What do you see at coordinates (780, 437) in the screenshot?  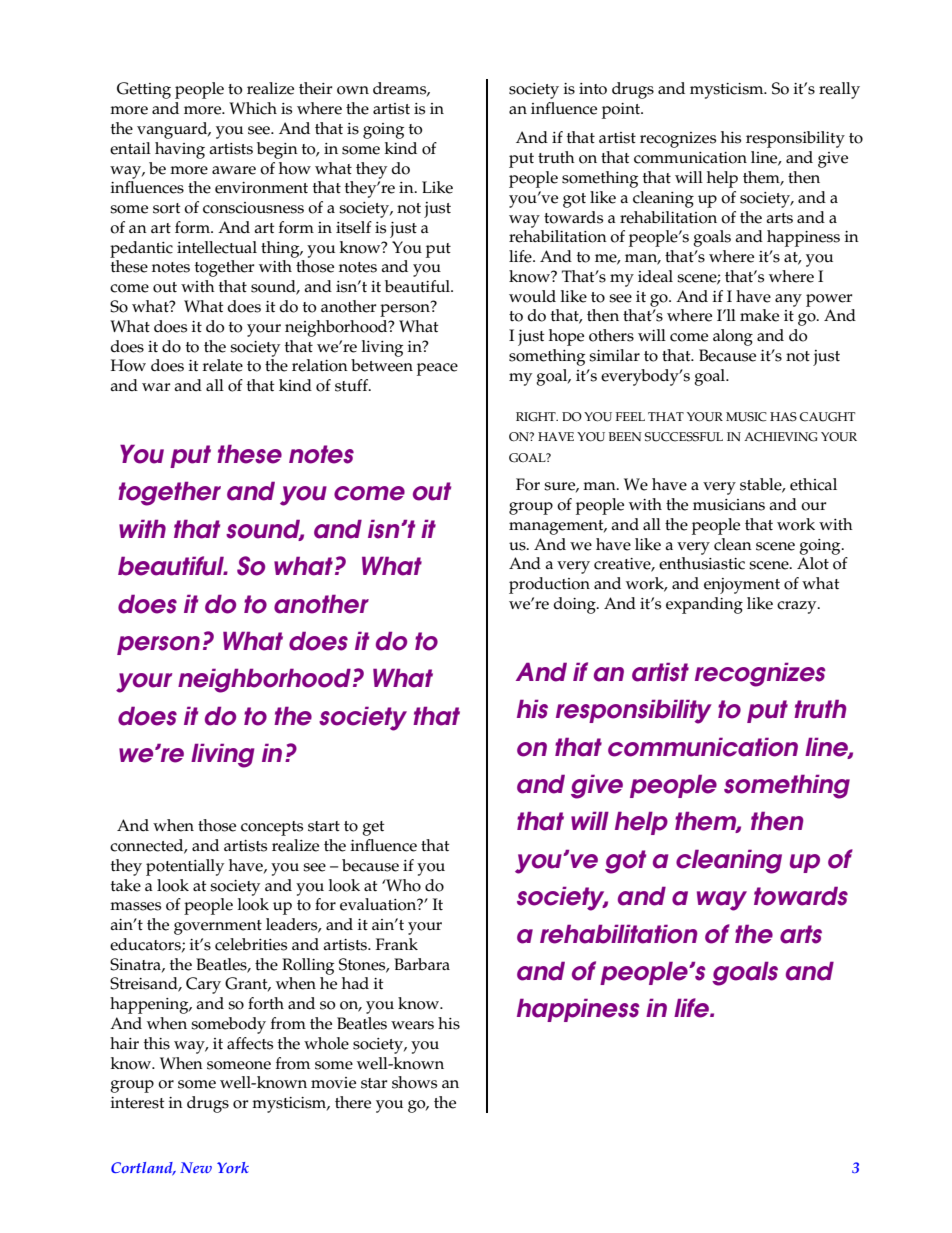 I see `ACHIEVING` at bounding box center [780, 437].
